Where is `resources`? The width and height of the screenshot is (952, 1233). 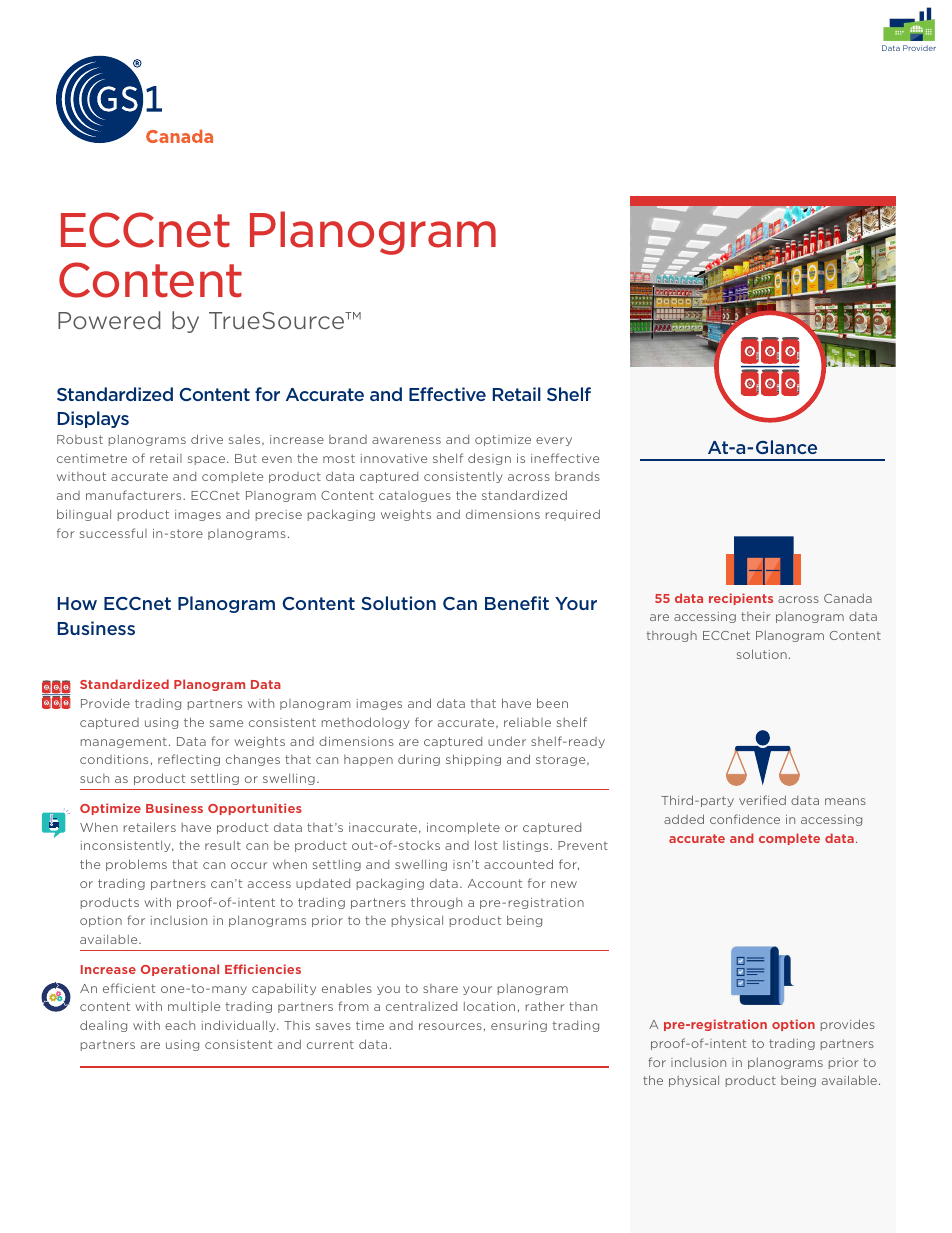
resources is located at coordinates (450, 1026).
